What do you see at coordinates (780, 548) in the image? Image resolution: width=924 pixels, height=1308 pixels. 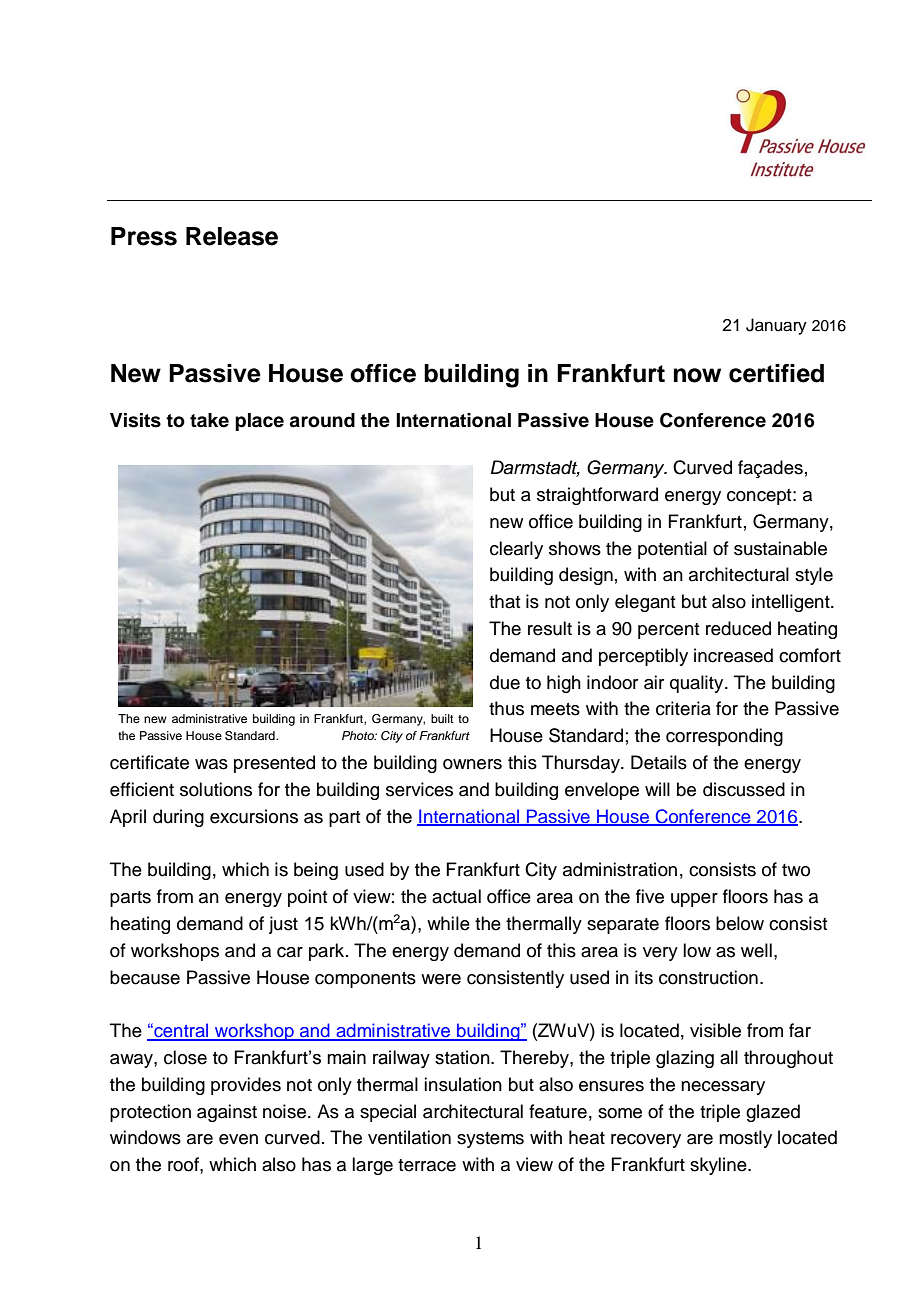 I see `sustainable` at bounding box center [780, 548].
